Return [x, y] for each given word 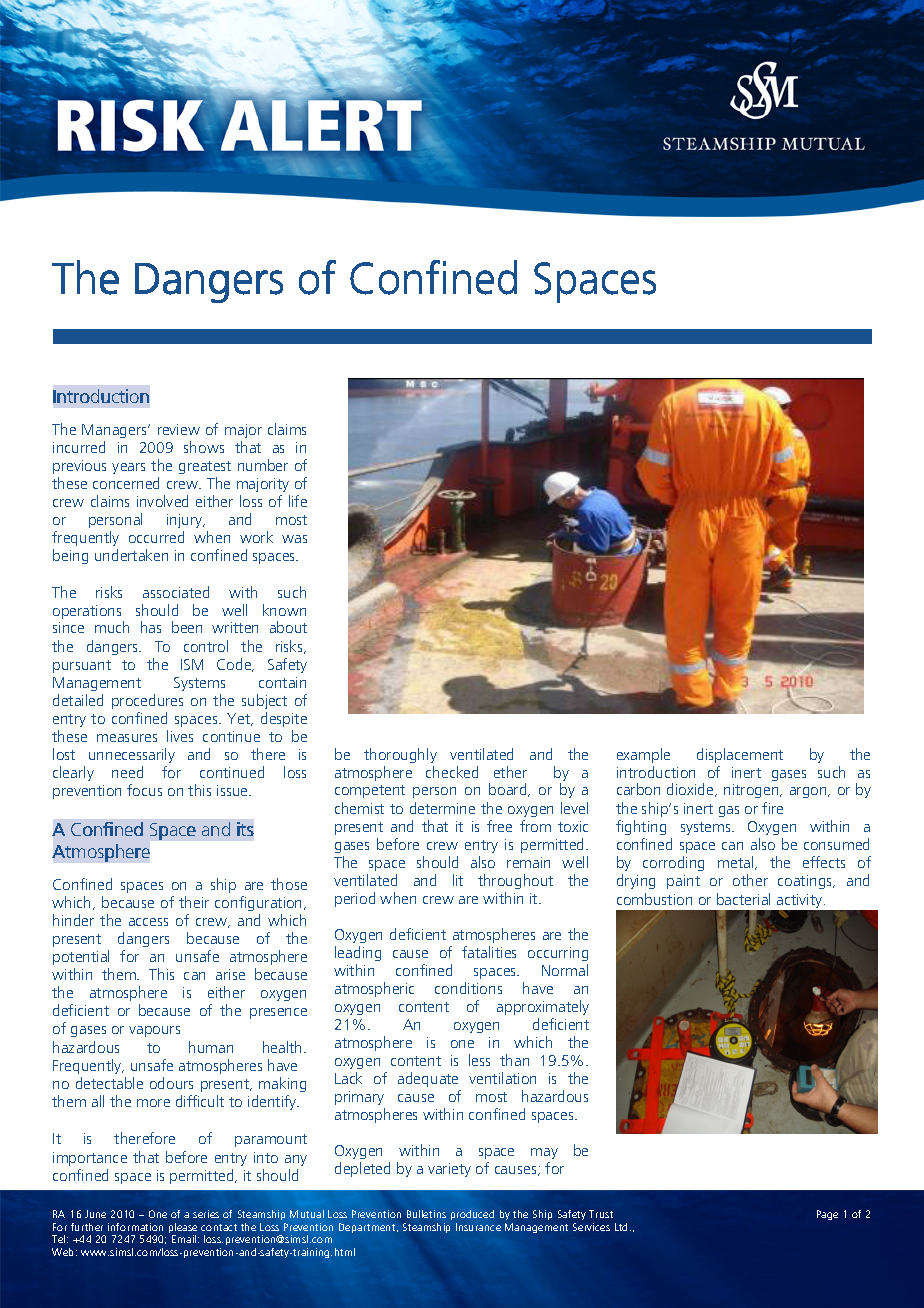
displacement [740, 755]
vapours [154, 1031]
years [128, 468]
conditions [468, 988]
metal [737, 863]
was [294, 539]
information [135, 1227]
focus [144, 790]
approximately [543, 1007]
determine [442, 808]
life [298, 501]
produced [472, 1215]
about [288, 627]
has [151, 627]
